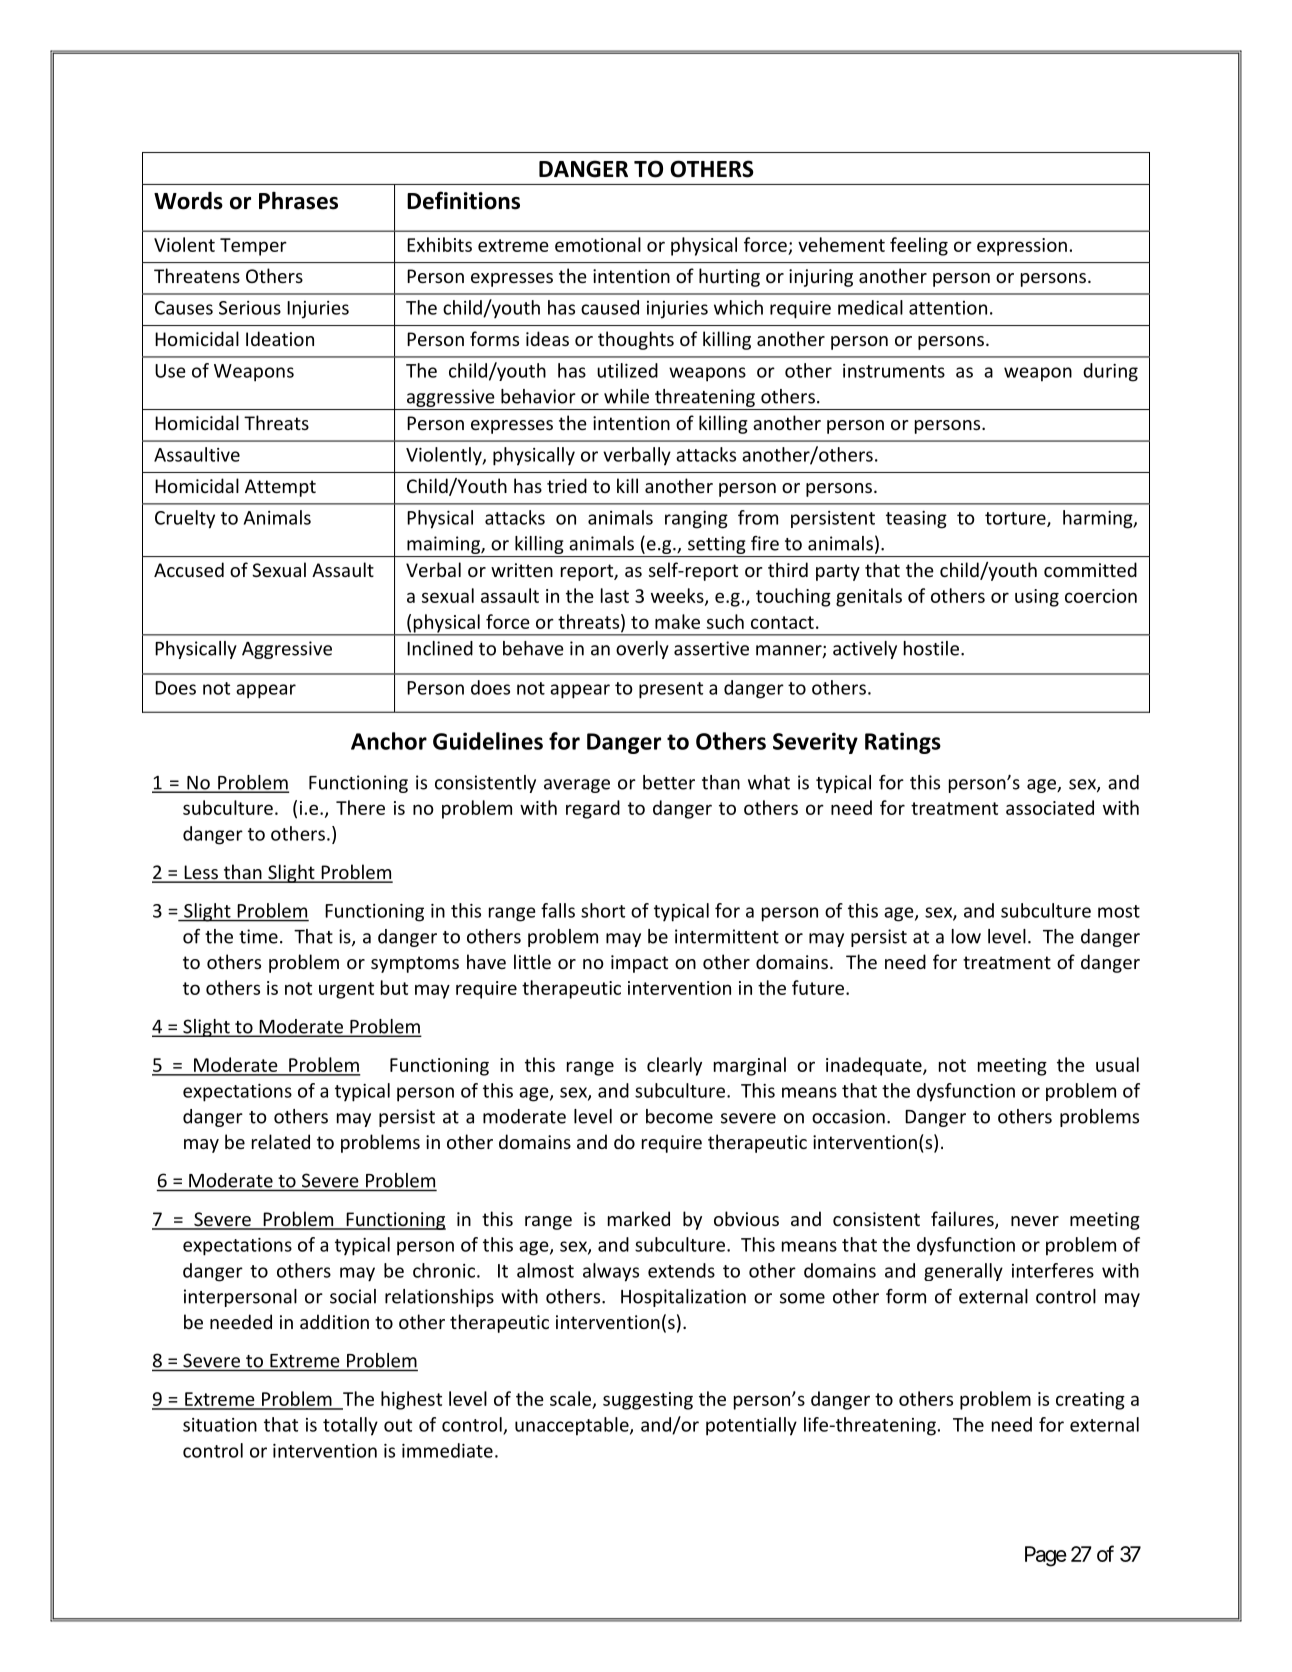 Image resolution: width=1292 pixels, height=1672 pixels. What do you see at coordinates (253, 247) in the document?
I see `Temper` at bounding box center [253, 247].
